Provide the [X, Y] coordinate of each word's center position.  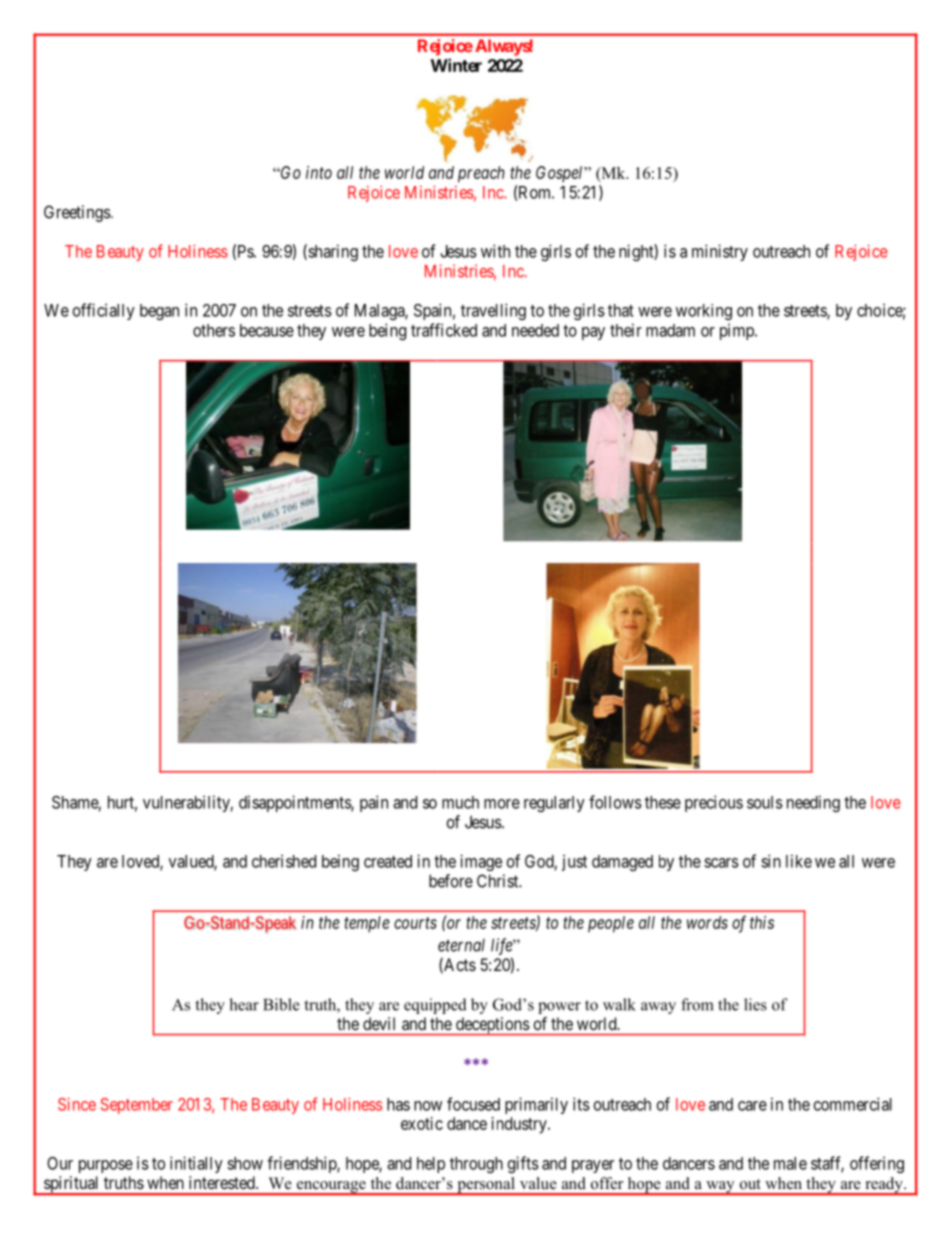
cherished [284, 861]
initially [196, 1164]
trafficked [444, 330]
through [476, 1165]
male [790, 1163]
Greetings [78, 213]
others [214, 330]
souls [765, 802]
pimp [738, 331]
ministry [720, 252]
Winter [456, 65]
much [460, 802]
